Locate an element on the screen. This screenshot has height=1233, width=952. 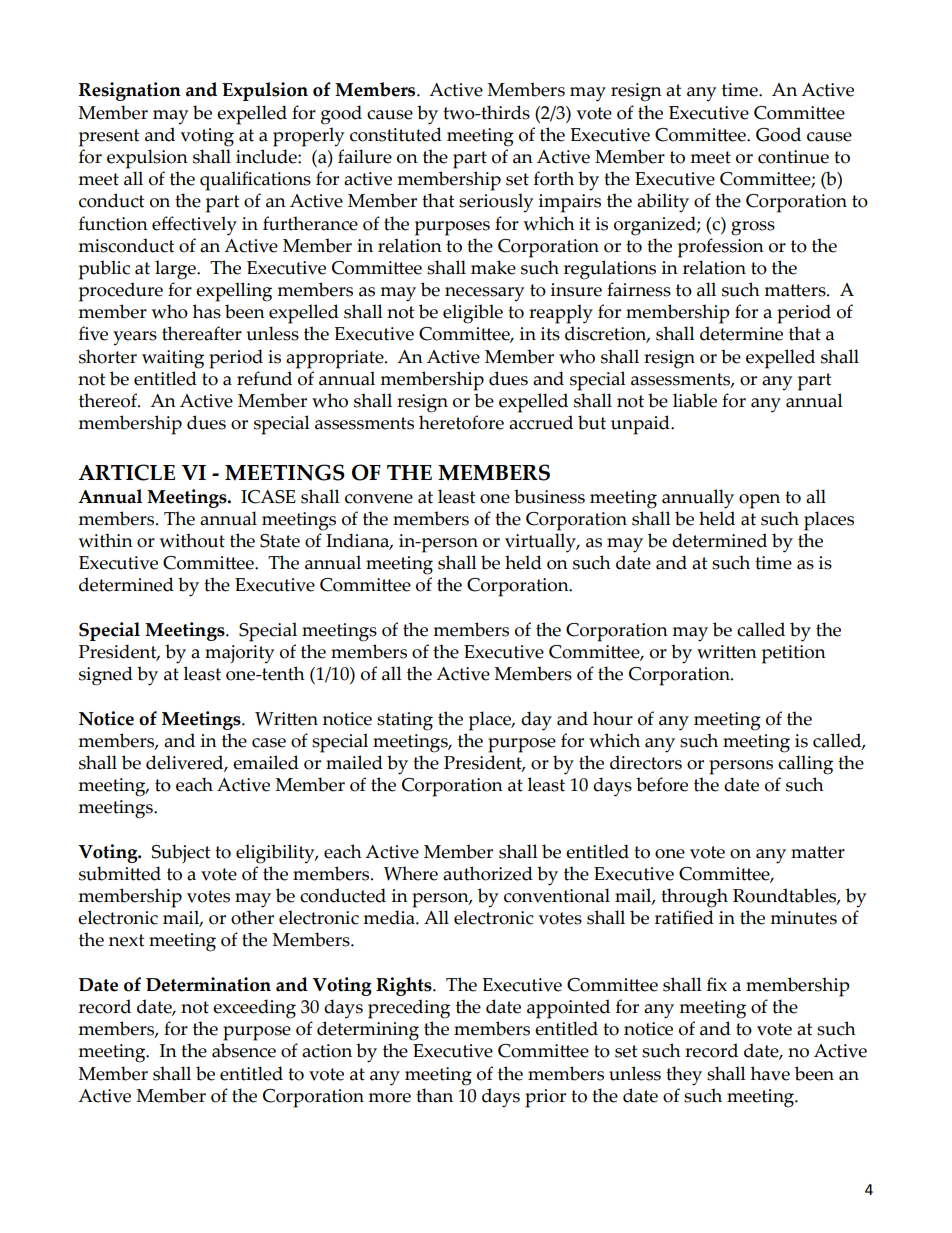
absence is located at coordinates (244, 1050).
